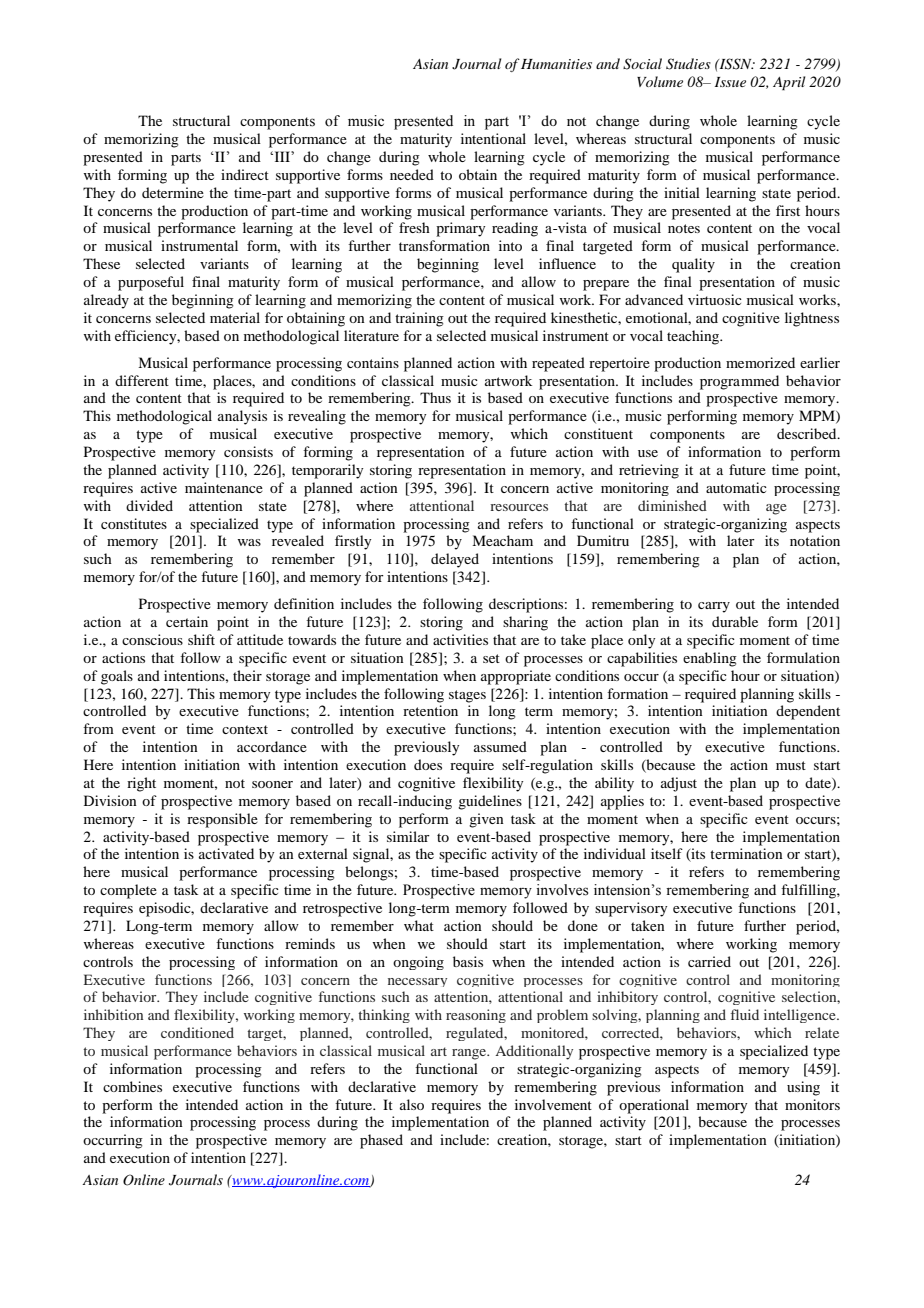 This screenshot has width=924, height=1308. Describe the element at coordinates (739, 382) in the screenshot. I see `programmed` at that location.
